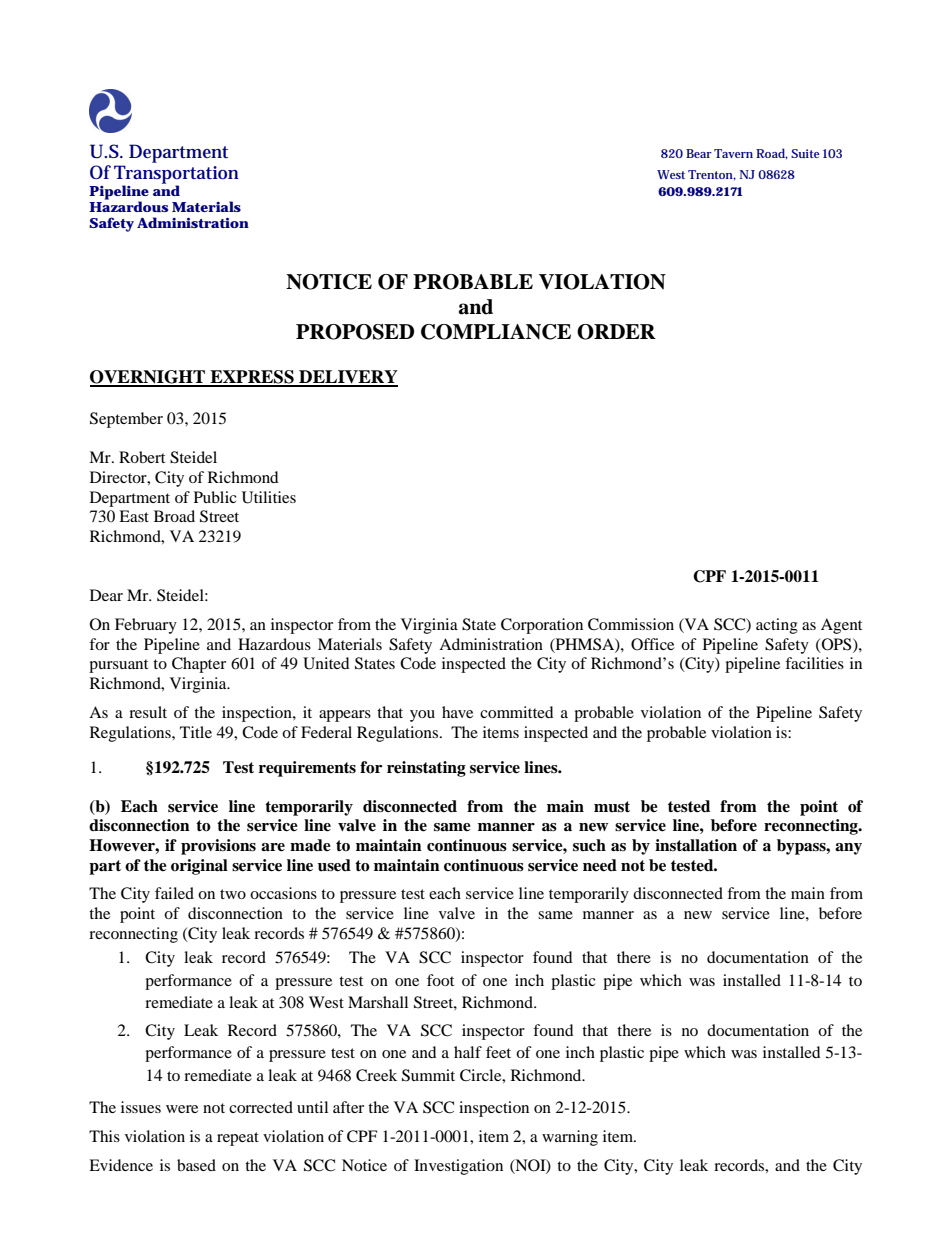 The image size is (952, 1233). Describe the element at coordinates (458, 1167) in the screenshot. I see `Investigation` at that location.
